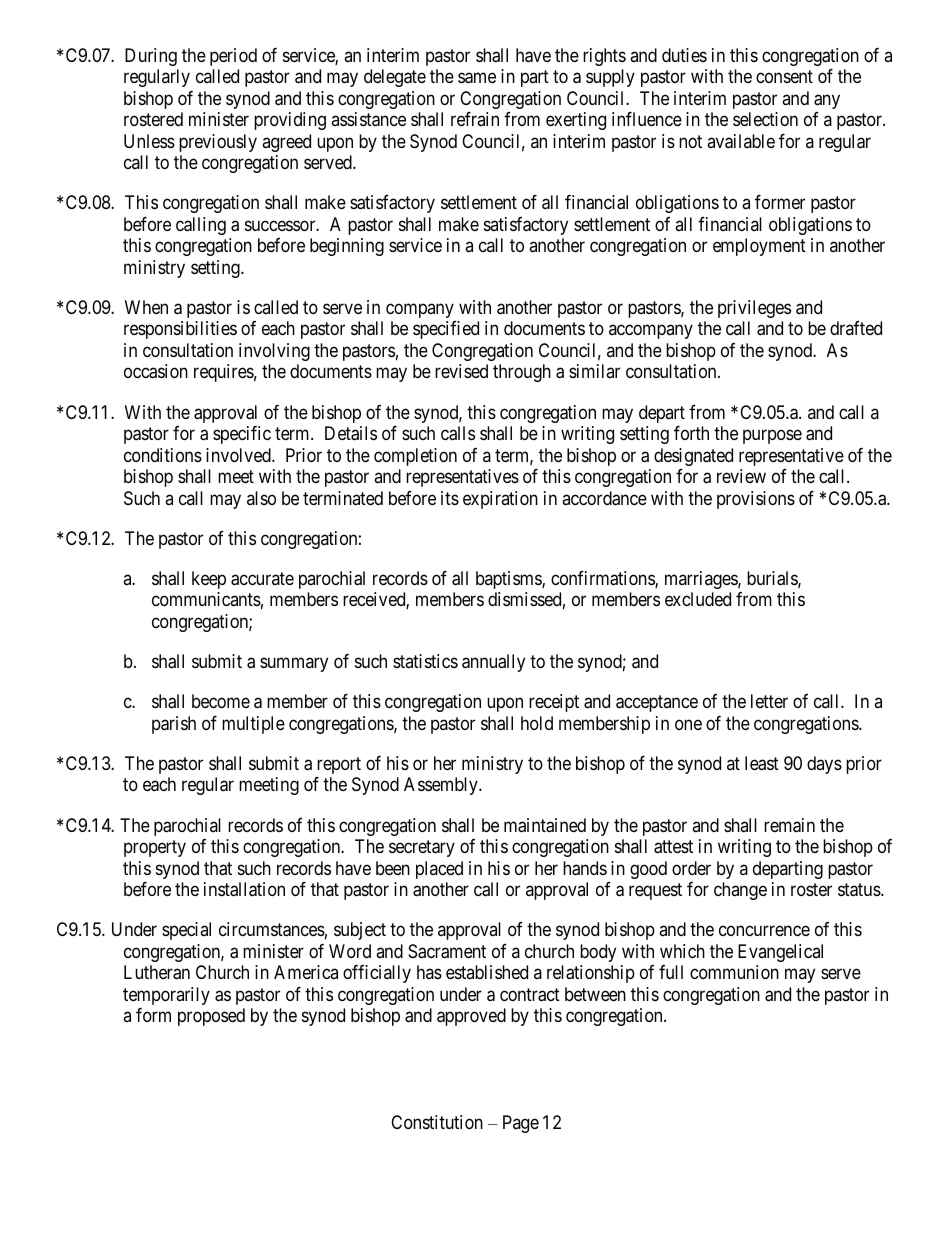  What do you see at coordinates (521, 1124) in the page?
I see `Page` at bounding box center [521, 1124].
